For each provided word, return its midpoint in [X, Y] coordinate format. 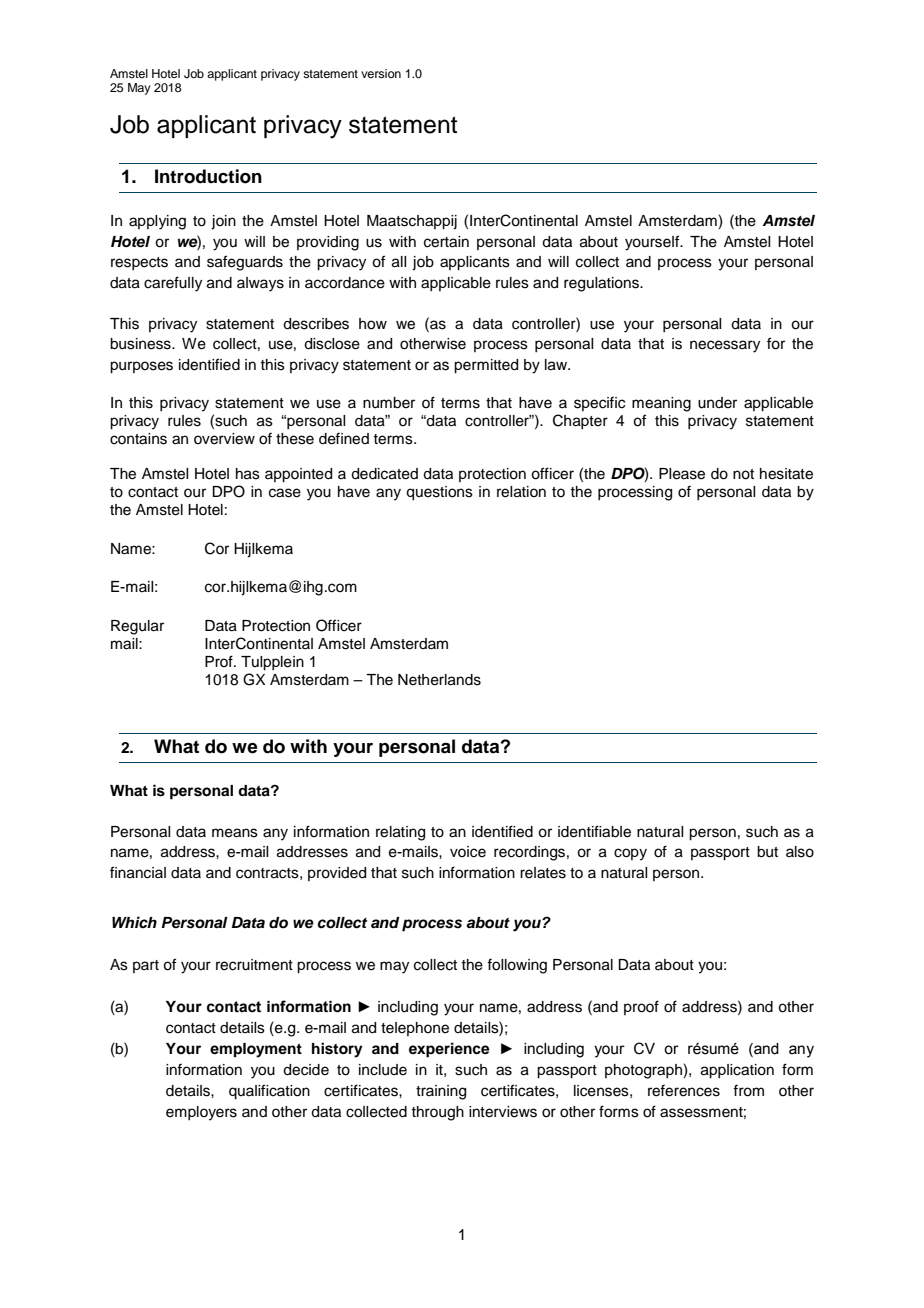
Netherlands [439, 680]
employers [201, 1113]
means [235, 833]
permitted [486, 366]
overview [224, 439]
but [767, 852]
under [717, 403]
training [441, 1092]
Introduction [208, 176]
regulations [602, 284]
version [381, 73]
